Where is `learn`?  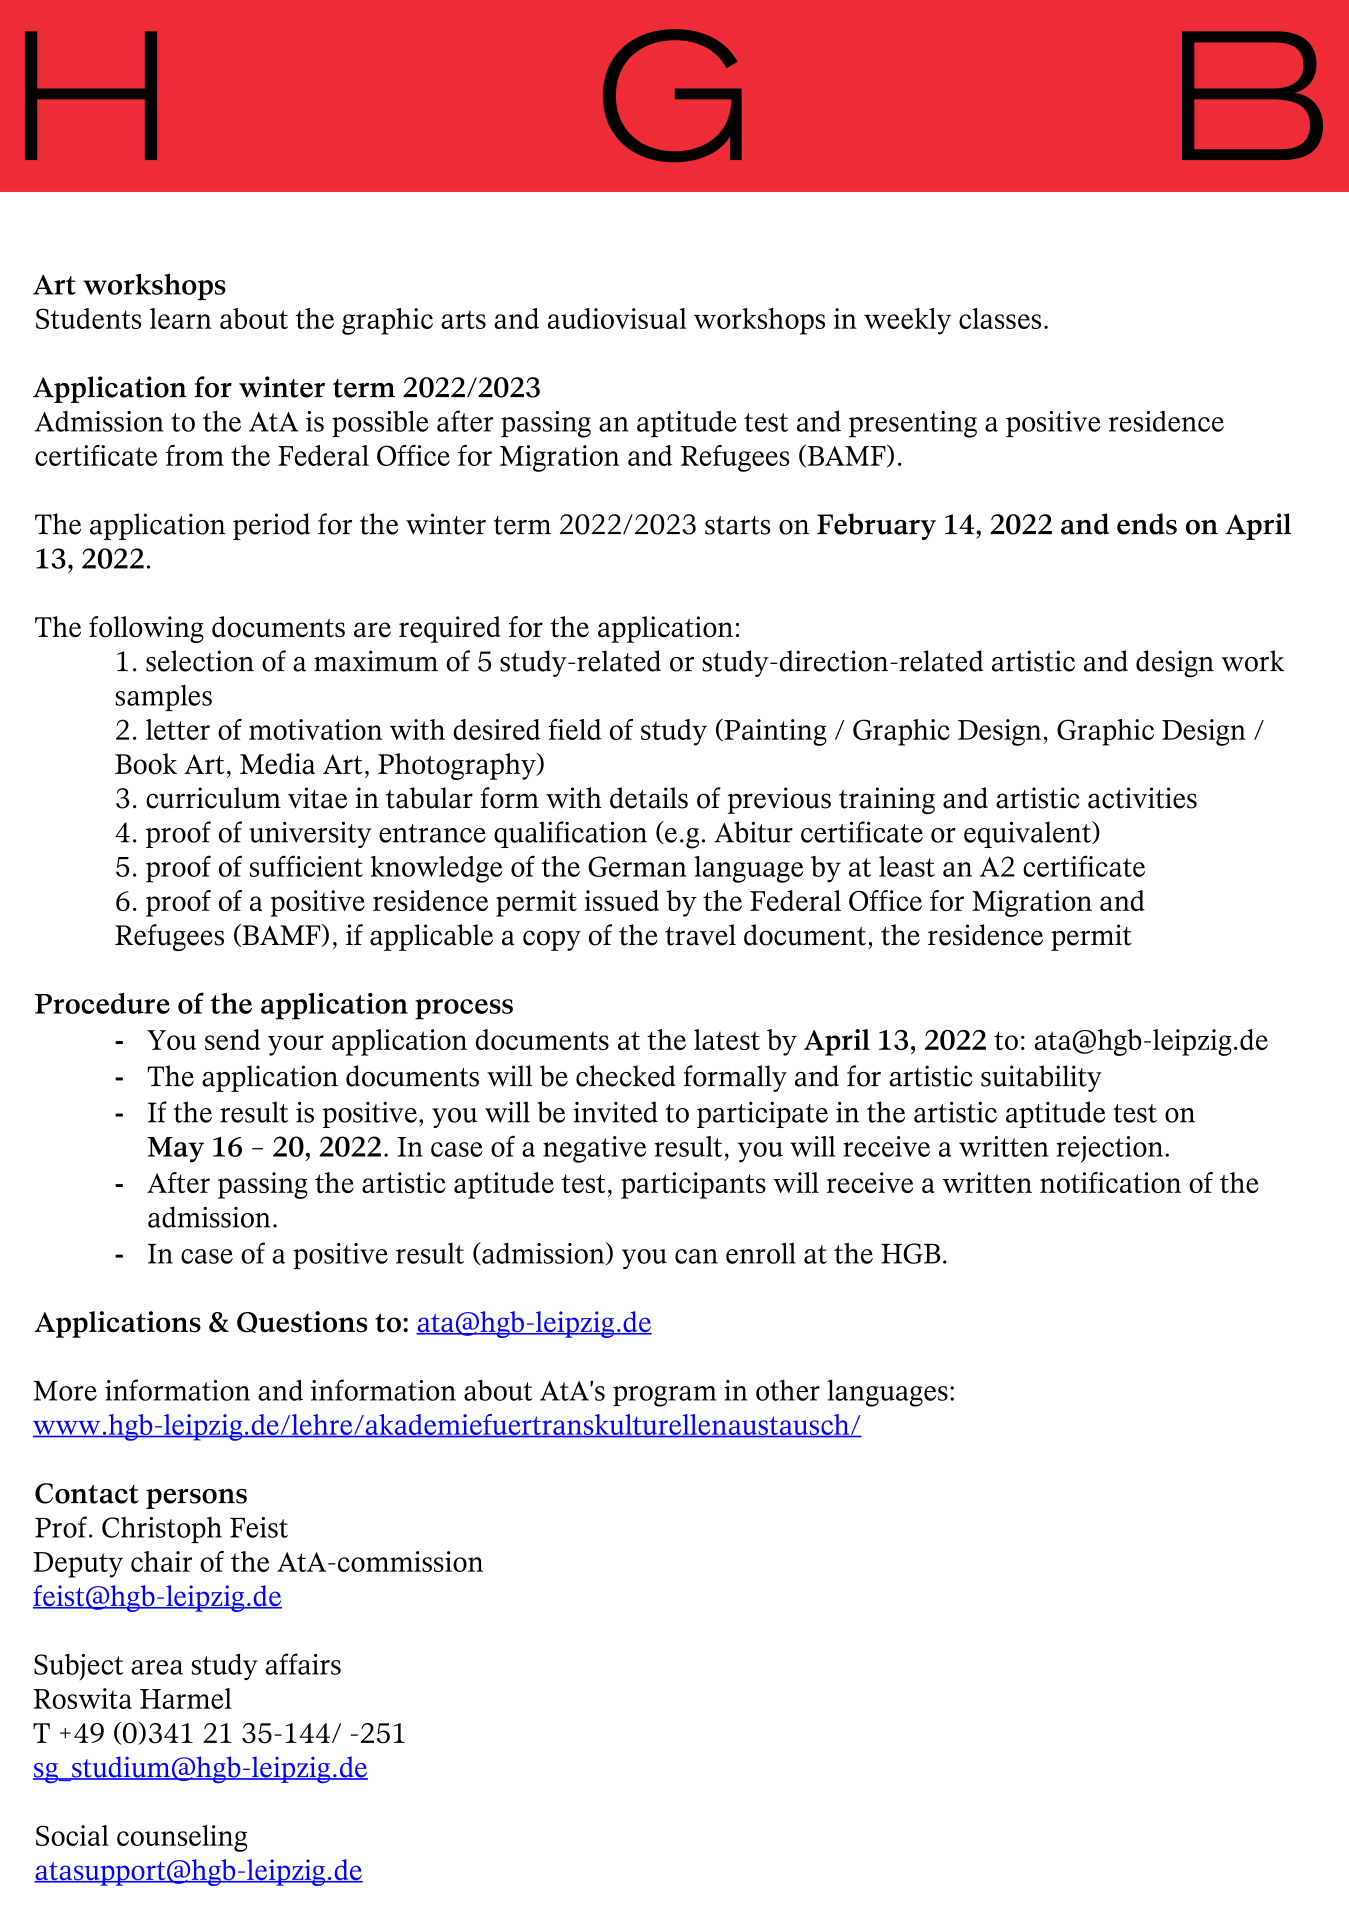
learn is located at coordinates (181, 318).
